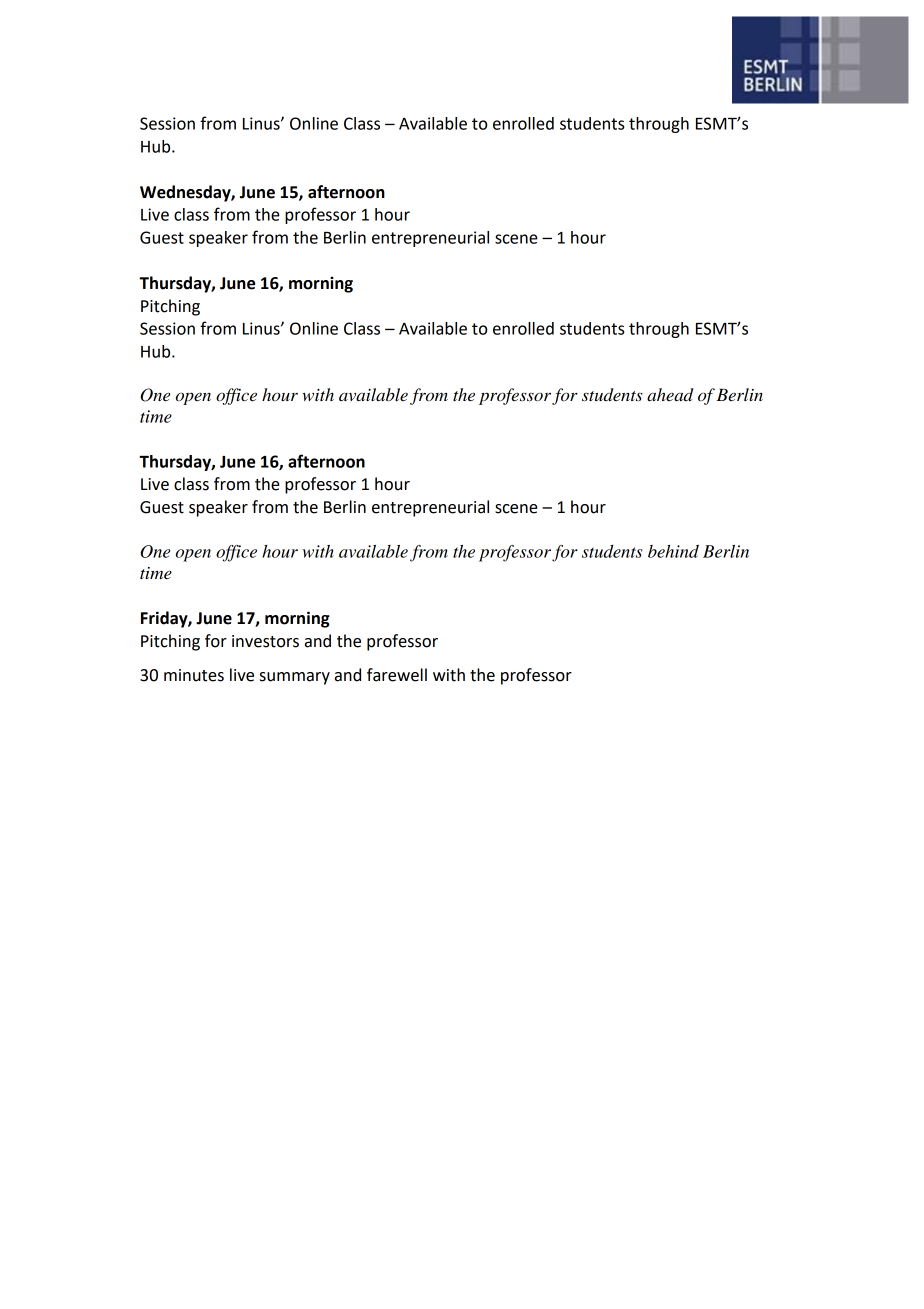 The width and height of the screenshot is (924, 1309). Describe the element at coordinates (673, 551) in the screenshot. I see `behind` at that location.
